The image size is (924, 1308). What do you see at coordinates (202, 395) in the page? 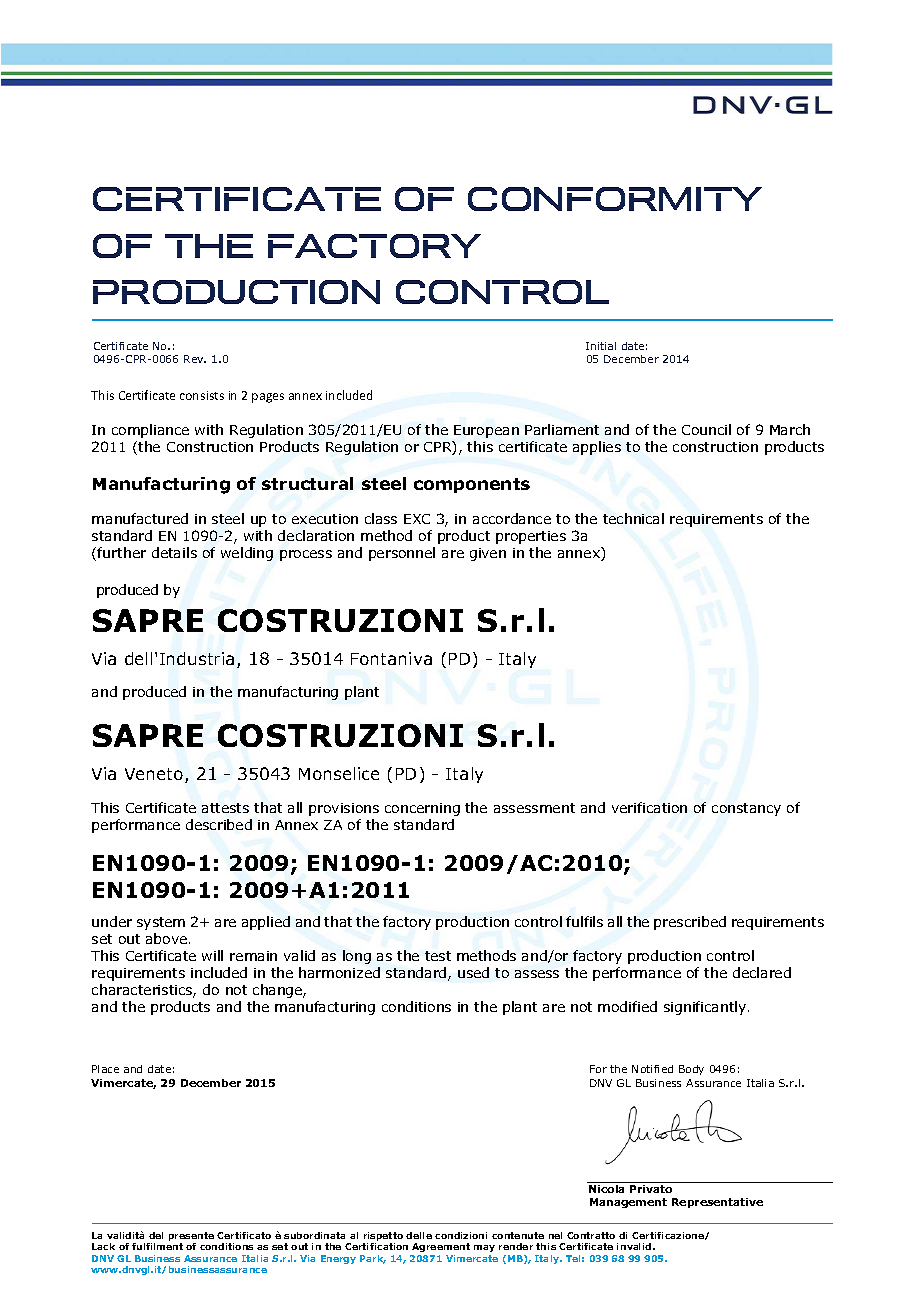
I see `consists` at bounding box center [202, 395].
